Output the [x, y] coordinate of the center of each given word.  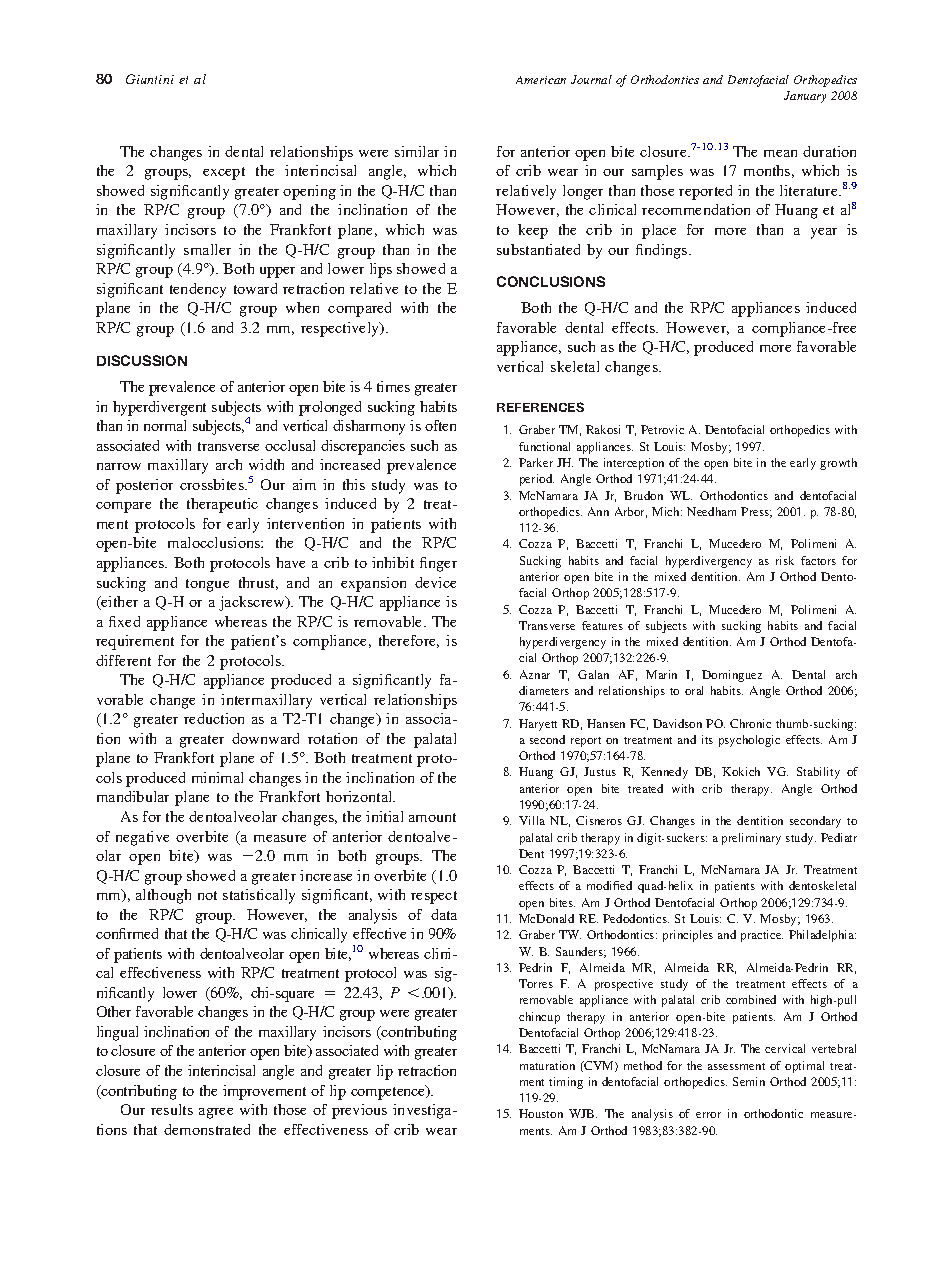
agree [216, 1113]
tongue [207, 585]
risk [785, 560]
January [805, 97]
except [224, 173]
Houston [541, 1113]
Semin [749, 1081]
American [541, 80]
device [435, 582]
